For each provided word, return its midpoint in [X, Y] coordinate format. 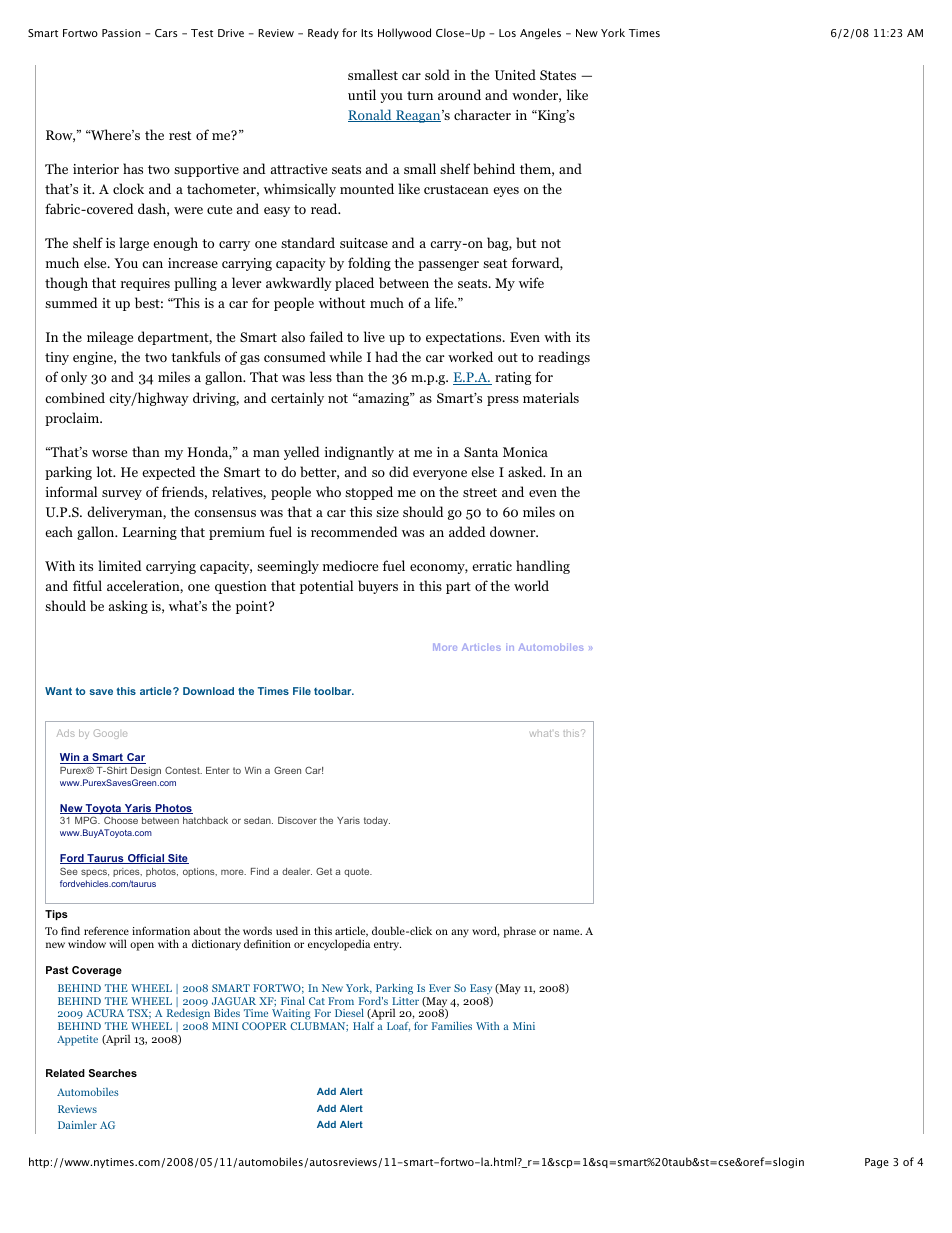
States [558, 75]
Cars [166, 33]
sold [437, 74]
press [503, 401]
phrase [519, 932]
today [377, 821]
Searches [113, 1073]
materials [551, 397]
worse [109, 453]
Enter [217, 770]
